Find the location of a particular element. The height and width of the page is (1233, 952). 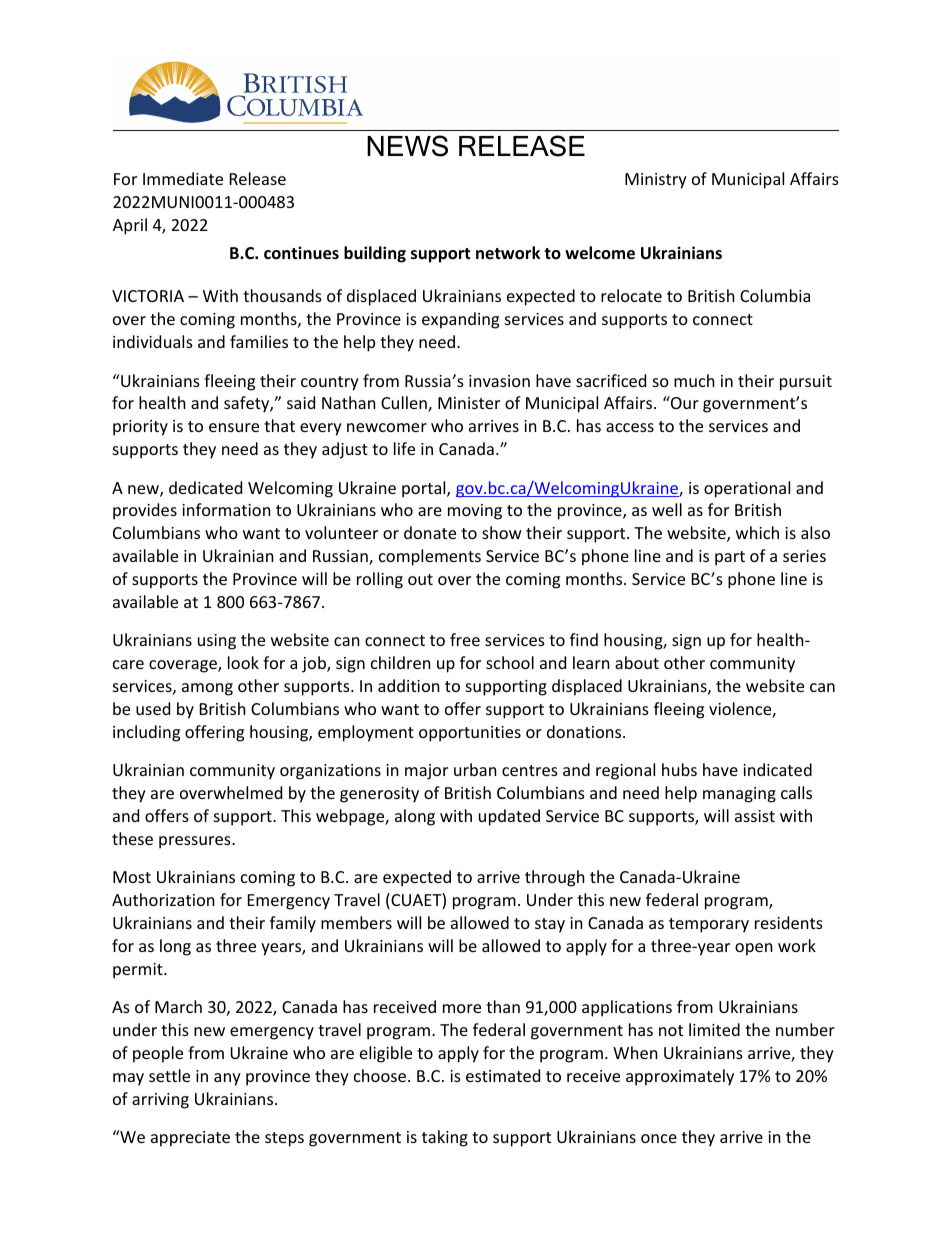

approximately is located at coordinates (680, 1077).
